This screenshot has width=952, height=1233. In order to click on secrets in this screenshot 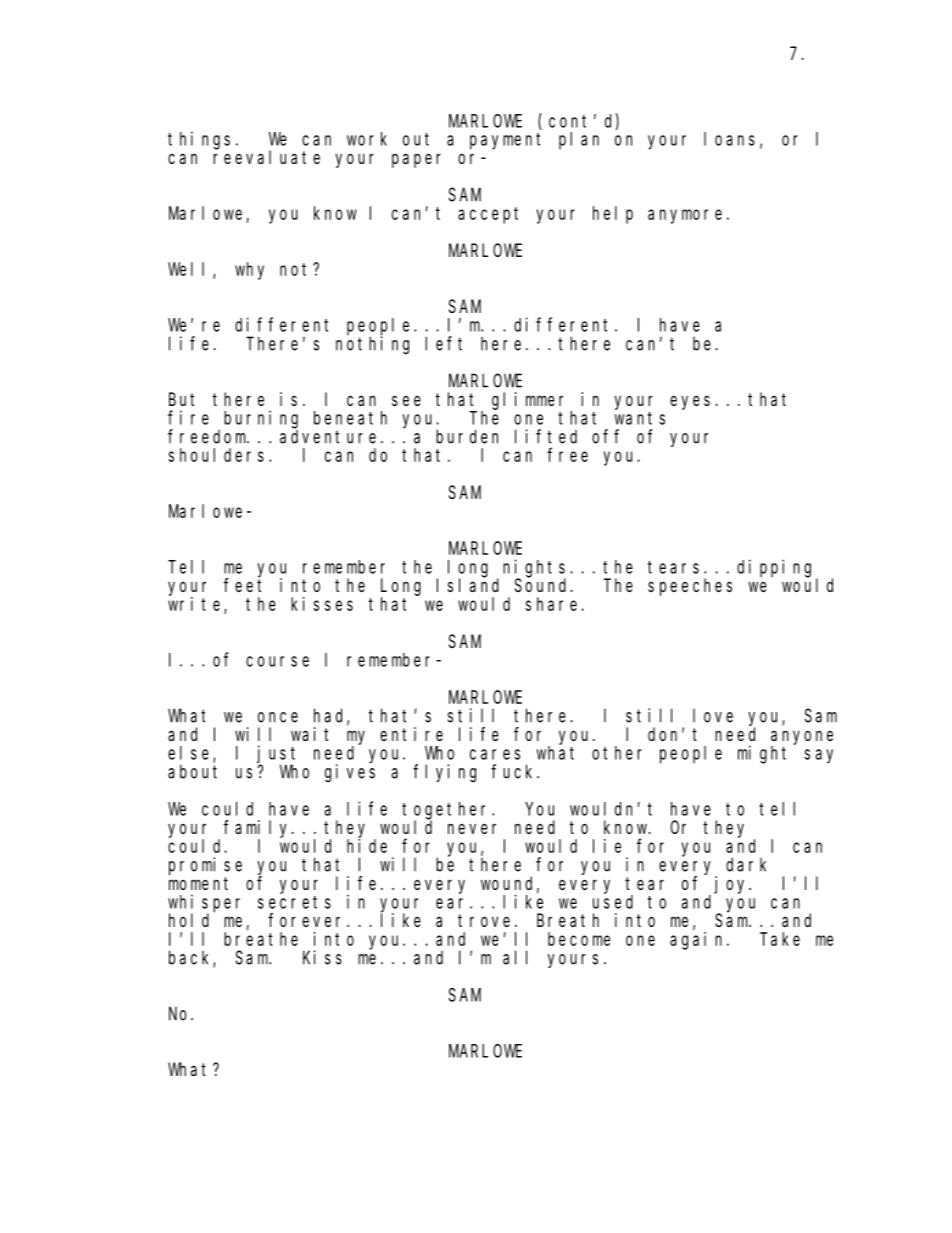, I will do `click(294, 902)`.
